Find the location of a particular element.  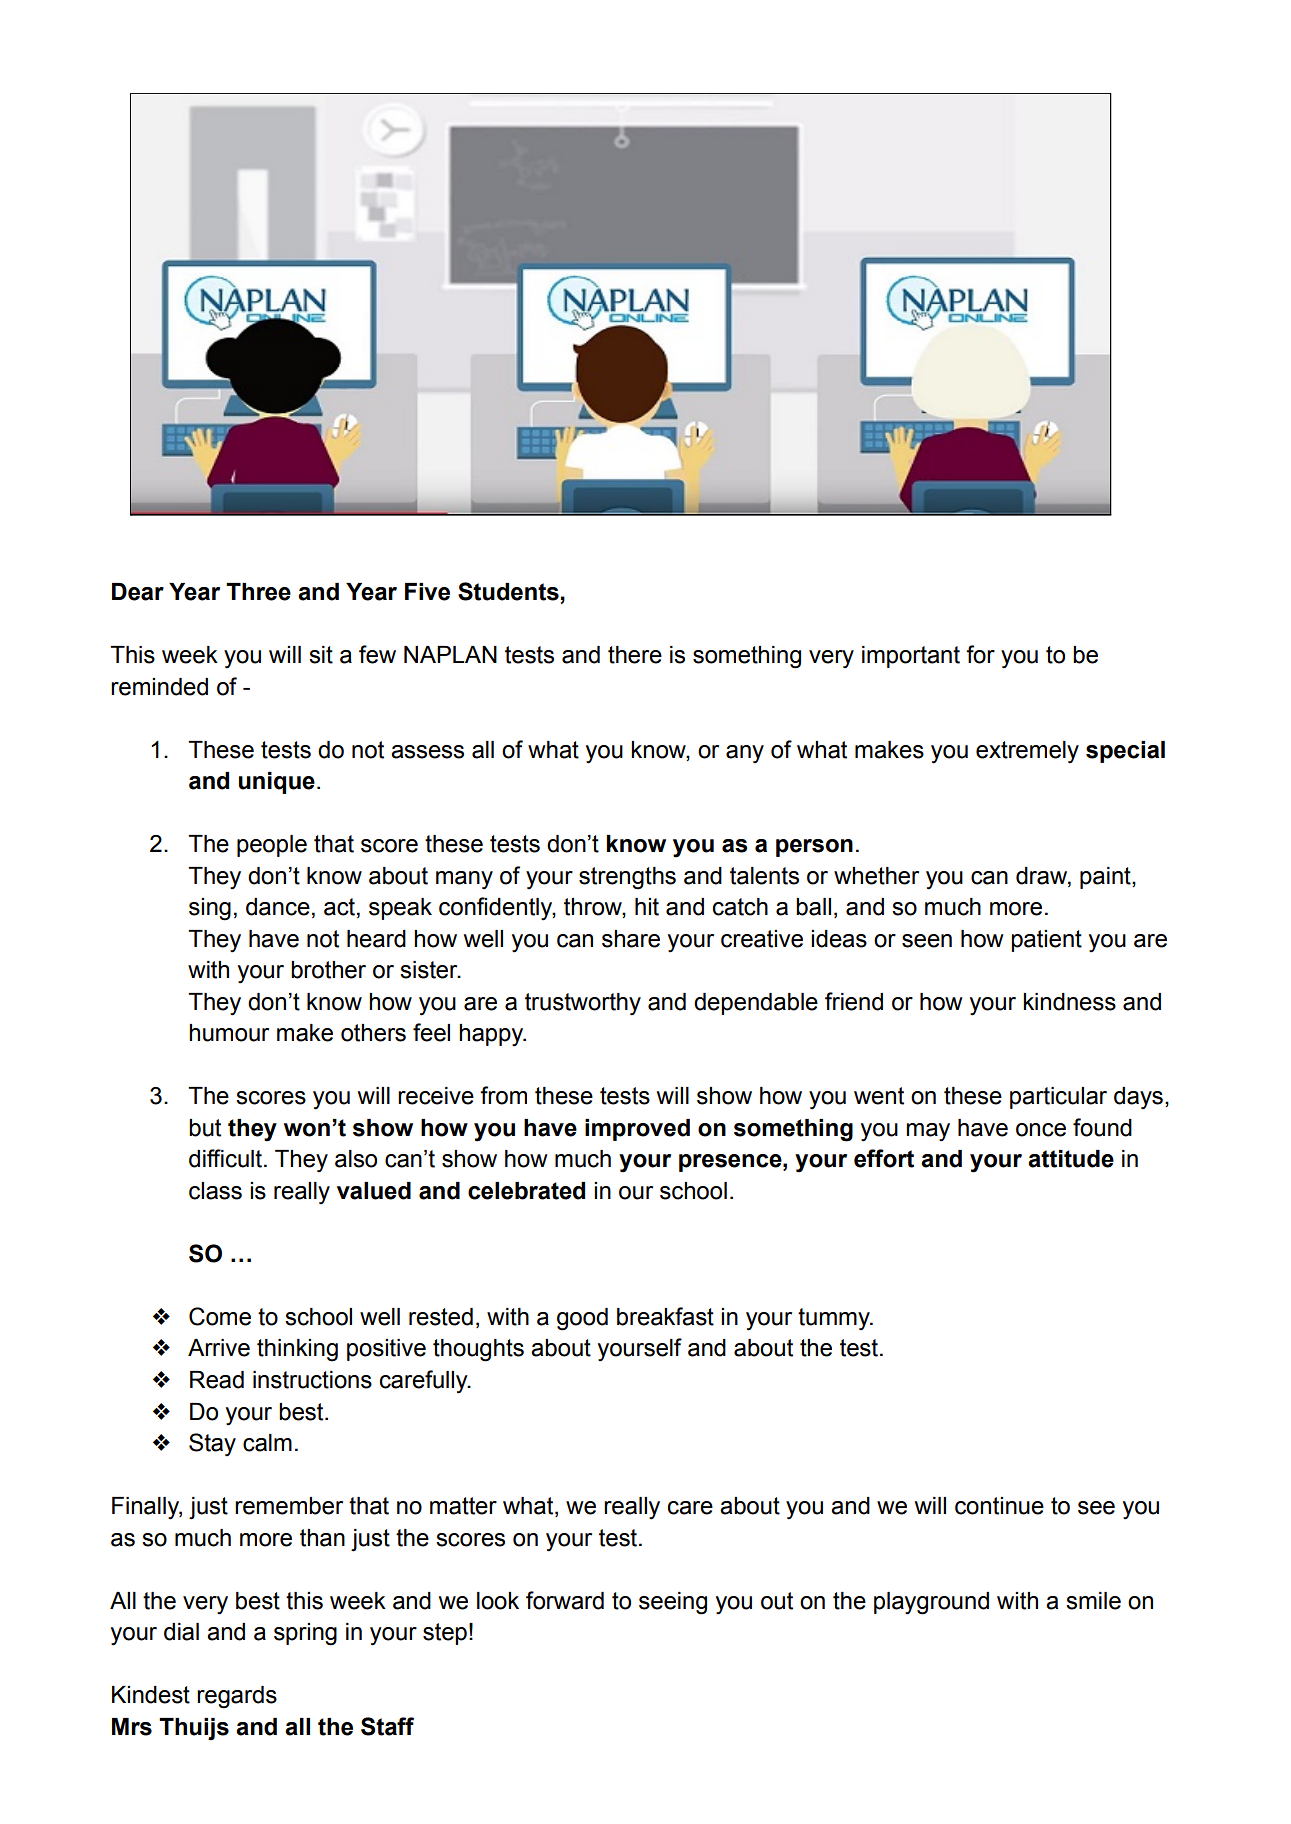

important is located at coordinates (911, 657).
